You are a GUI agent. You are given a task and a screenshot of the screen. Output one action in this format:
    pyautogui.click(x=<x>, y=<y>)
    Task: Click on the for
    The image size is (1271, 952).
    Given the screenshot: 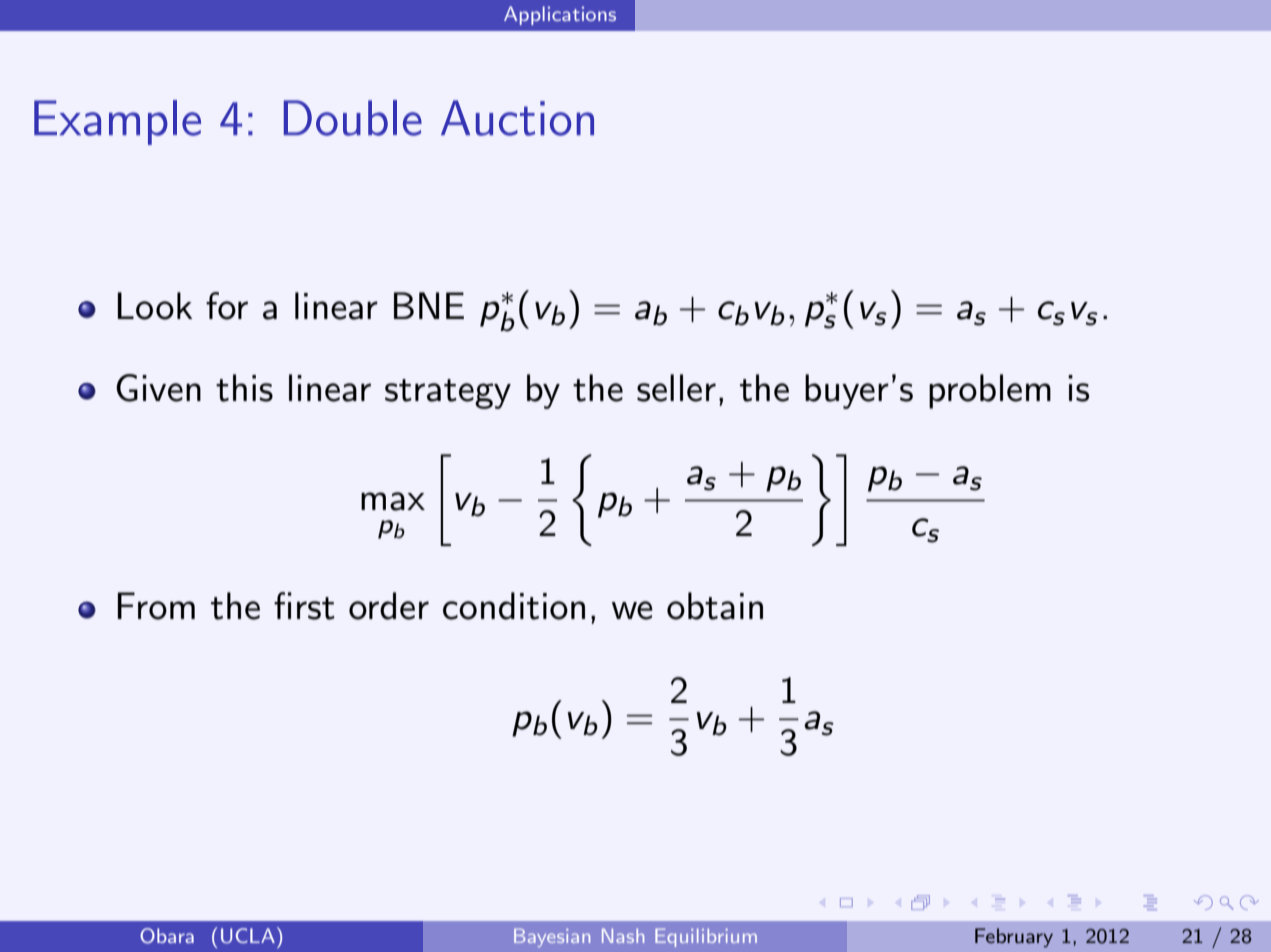 What is the action you would take?
    pyautogui.click(x=227, y=306)
